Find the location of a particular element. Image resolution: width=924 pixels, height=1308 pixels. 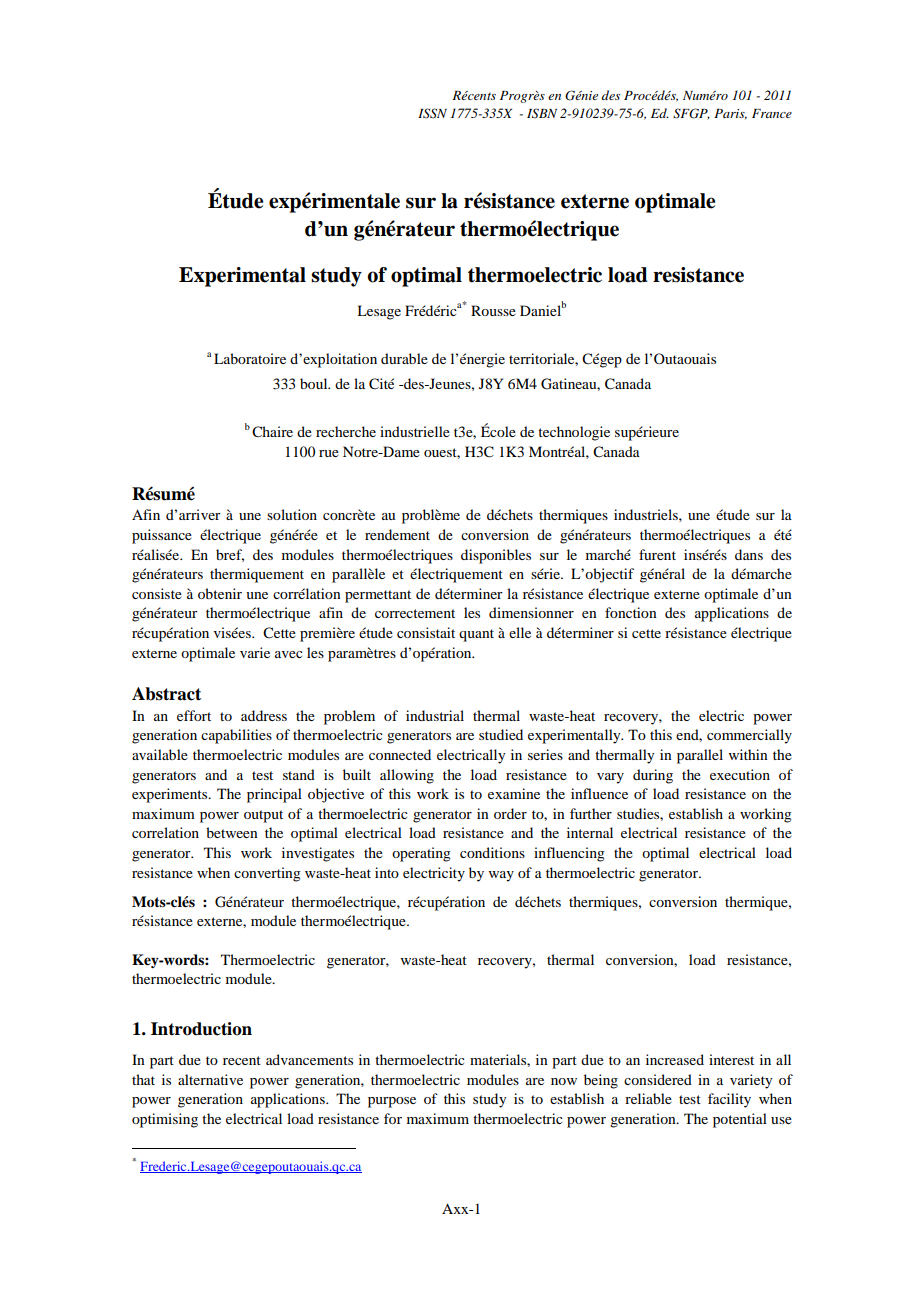

quant is located at coordinates (476, 635).
